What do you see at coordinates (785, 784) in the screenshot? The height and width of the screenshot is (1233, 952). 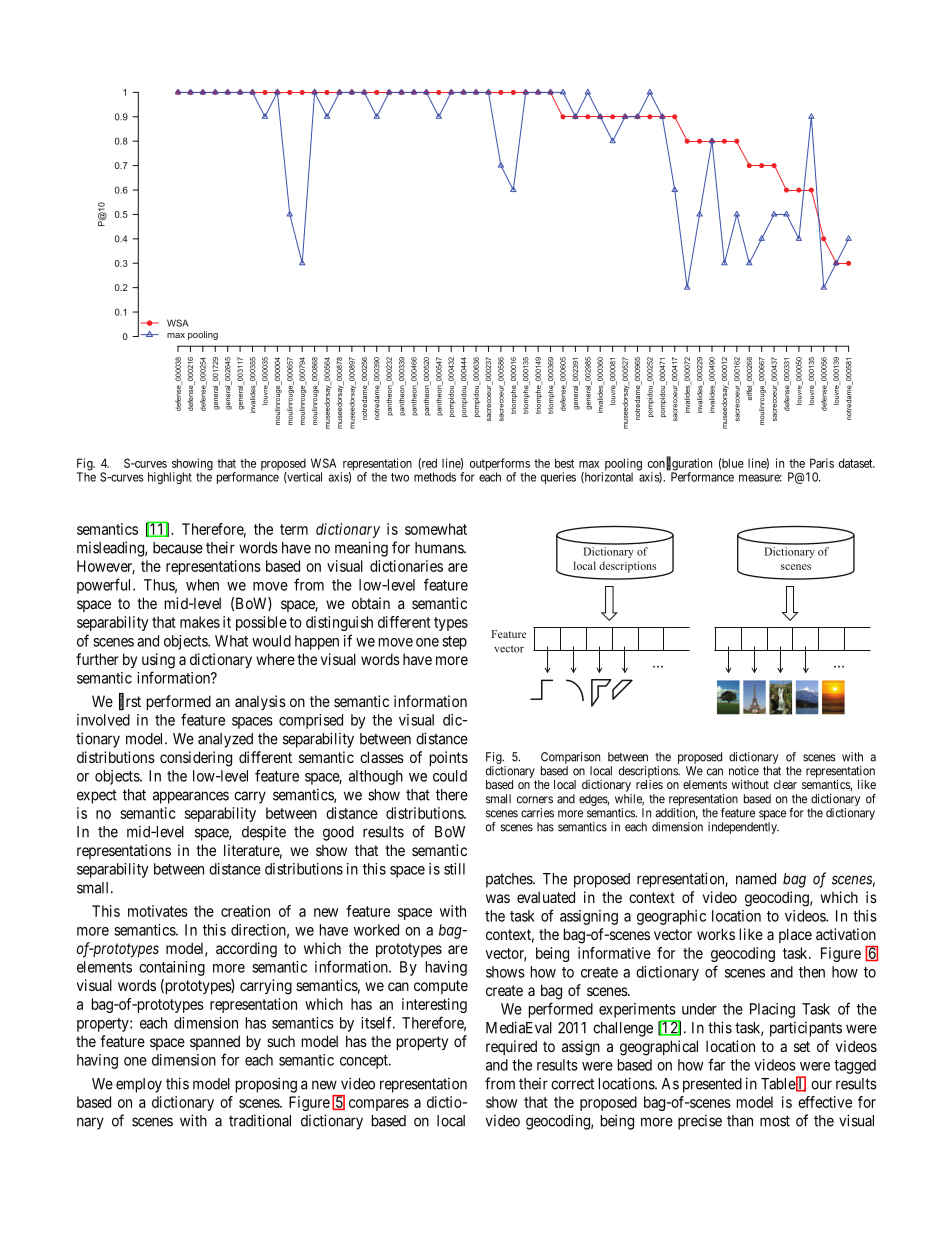 I see `clear` at bounding box center [785, 784].
